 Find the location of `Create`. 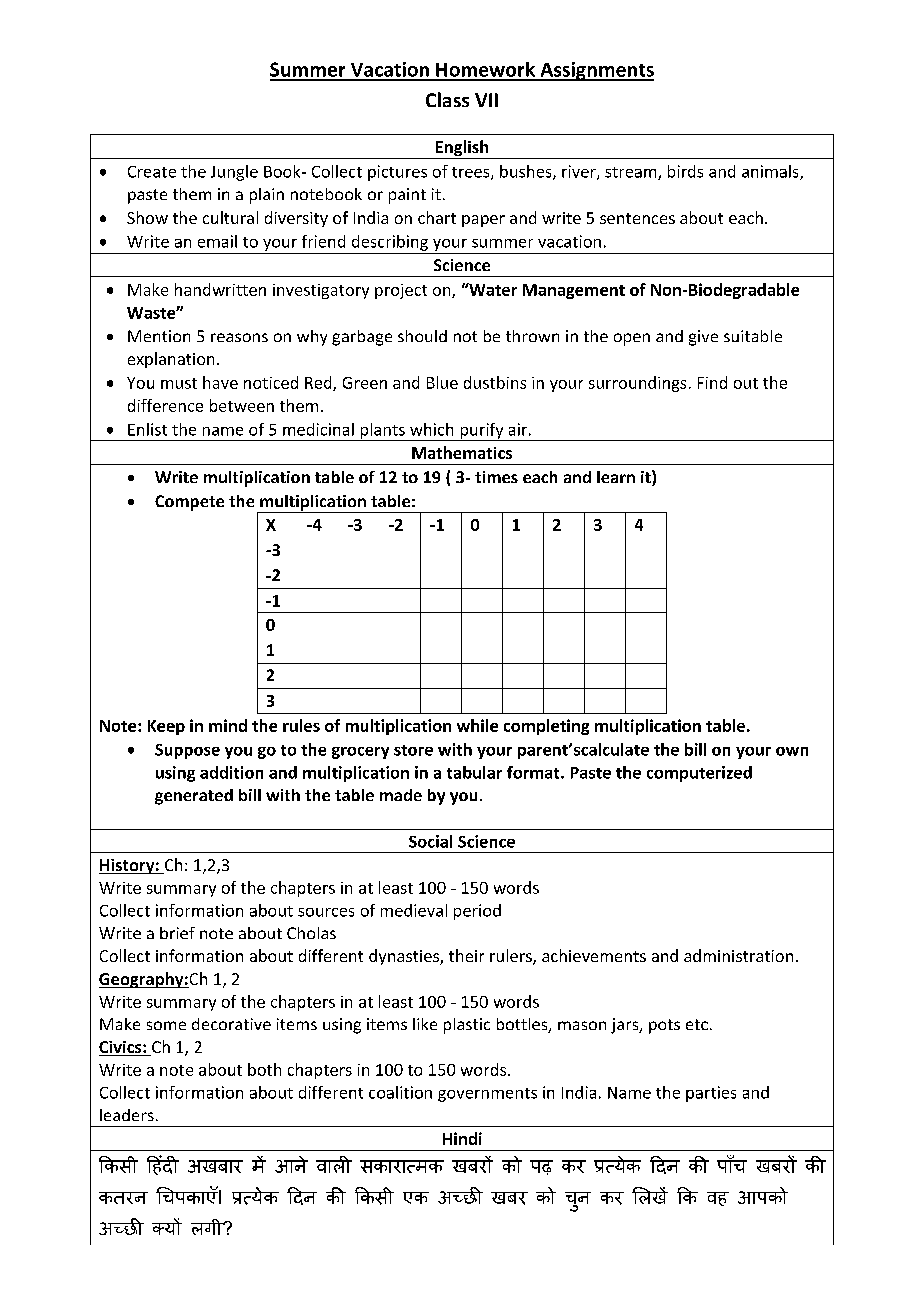

Create is located at coordinates (152, 172).
